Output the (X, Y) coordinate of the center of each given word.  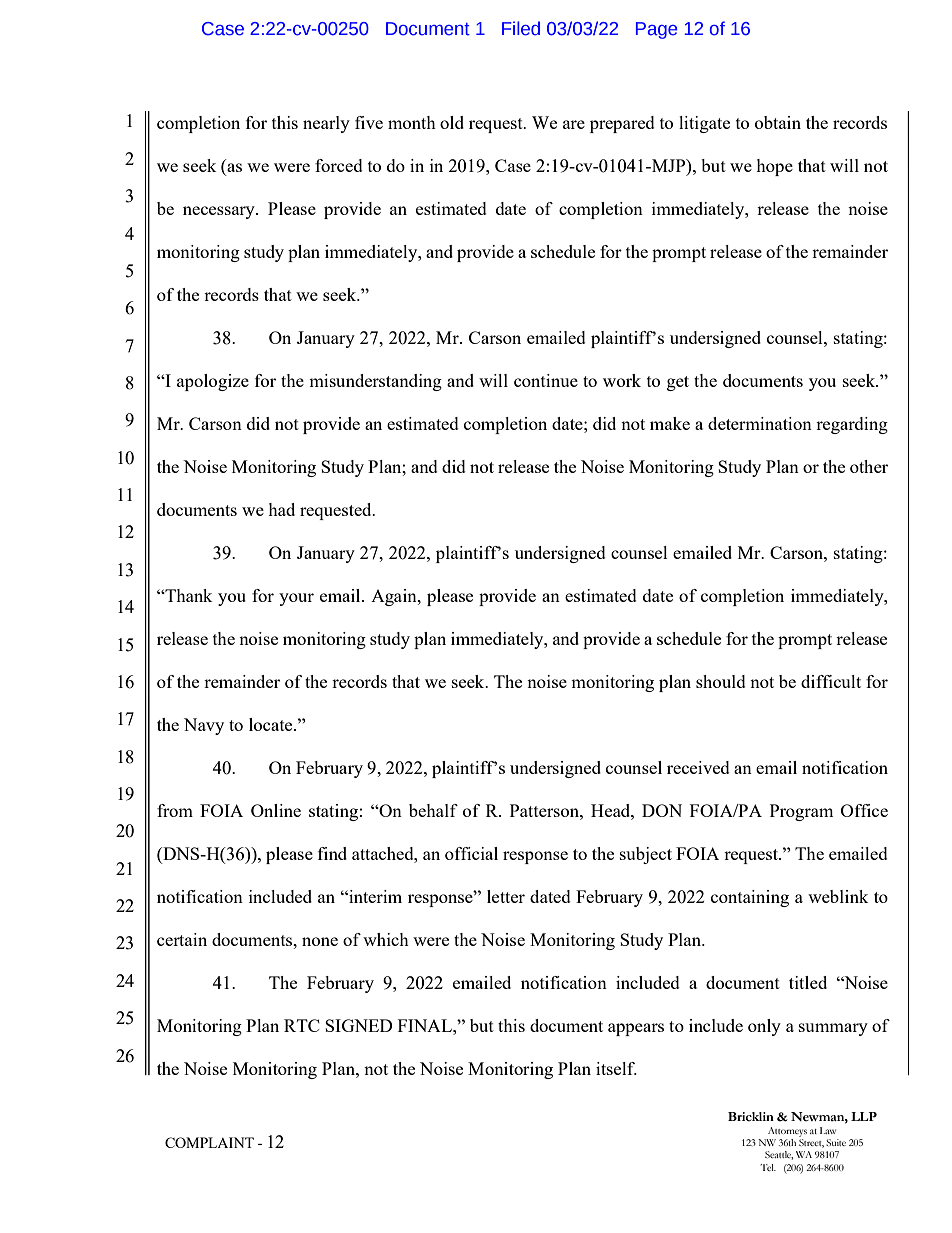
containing (750, 898)
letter (506, 896)
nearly (326, 124)
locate (272, 724)
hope (774, 167)
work (622, 380)
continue (546, 380)
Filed (521, 28)
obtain (778, 122)
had (281, 509)
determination (760, 423)
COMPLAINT (209, 1142)
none (320, 941)
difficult (831, 681)
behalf (433, 810)
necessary (220, 212)
